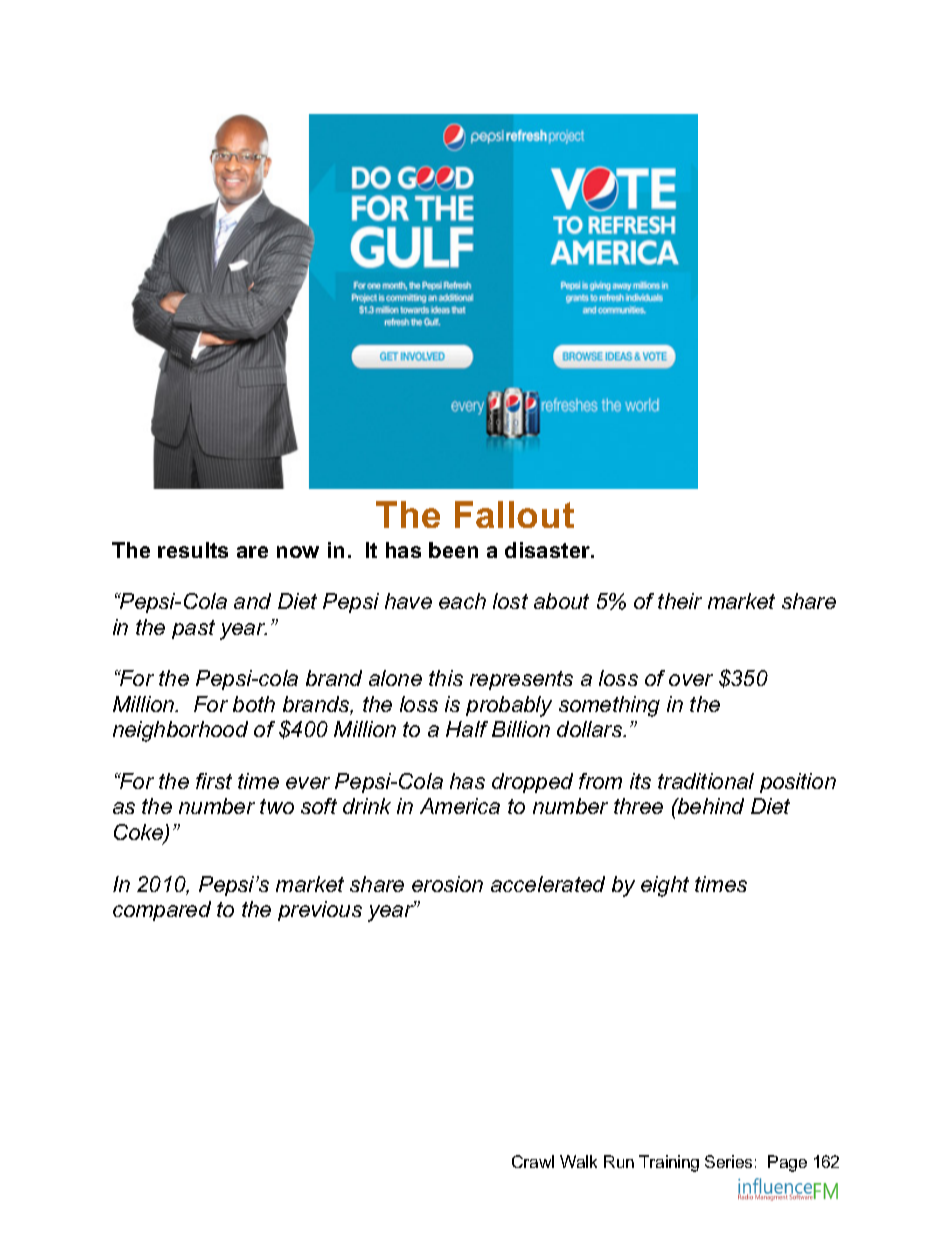 The image size is (952, 1233). I want to click on results, so click(193, 550).
